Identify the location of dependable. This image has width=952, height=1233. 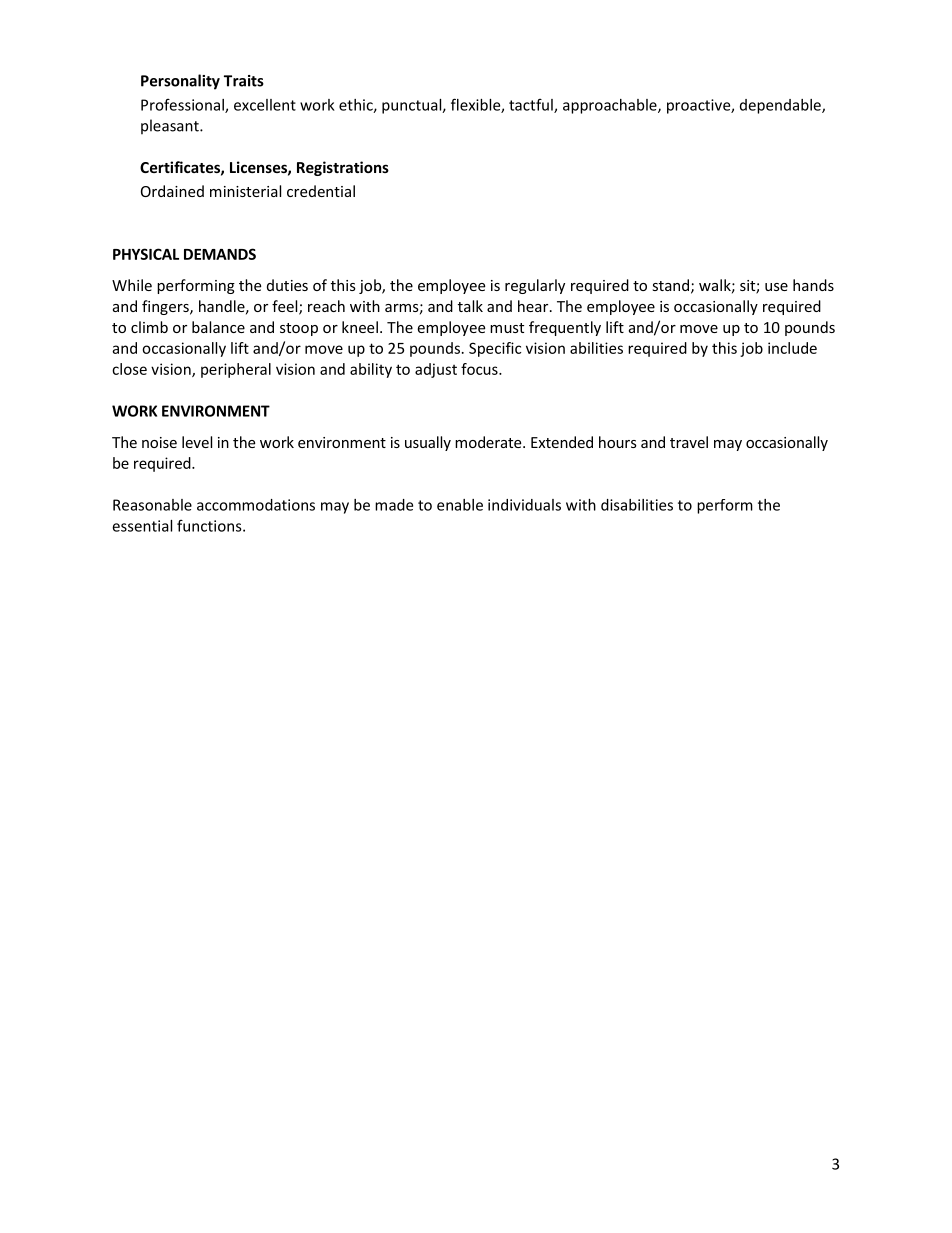
(781, 106).
